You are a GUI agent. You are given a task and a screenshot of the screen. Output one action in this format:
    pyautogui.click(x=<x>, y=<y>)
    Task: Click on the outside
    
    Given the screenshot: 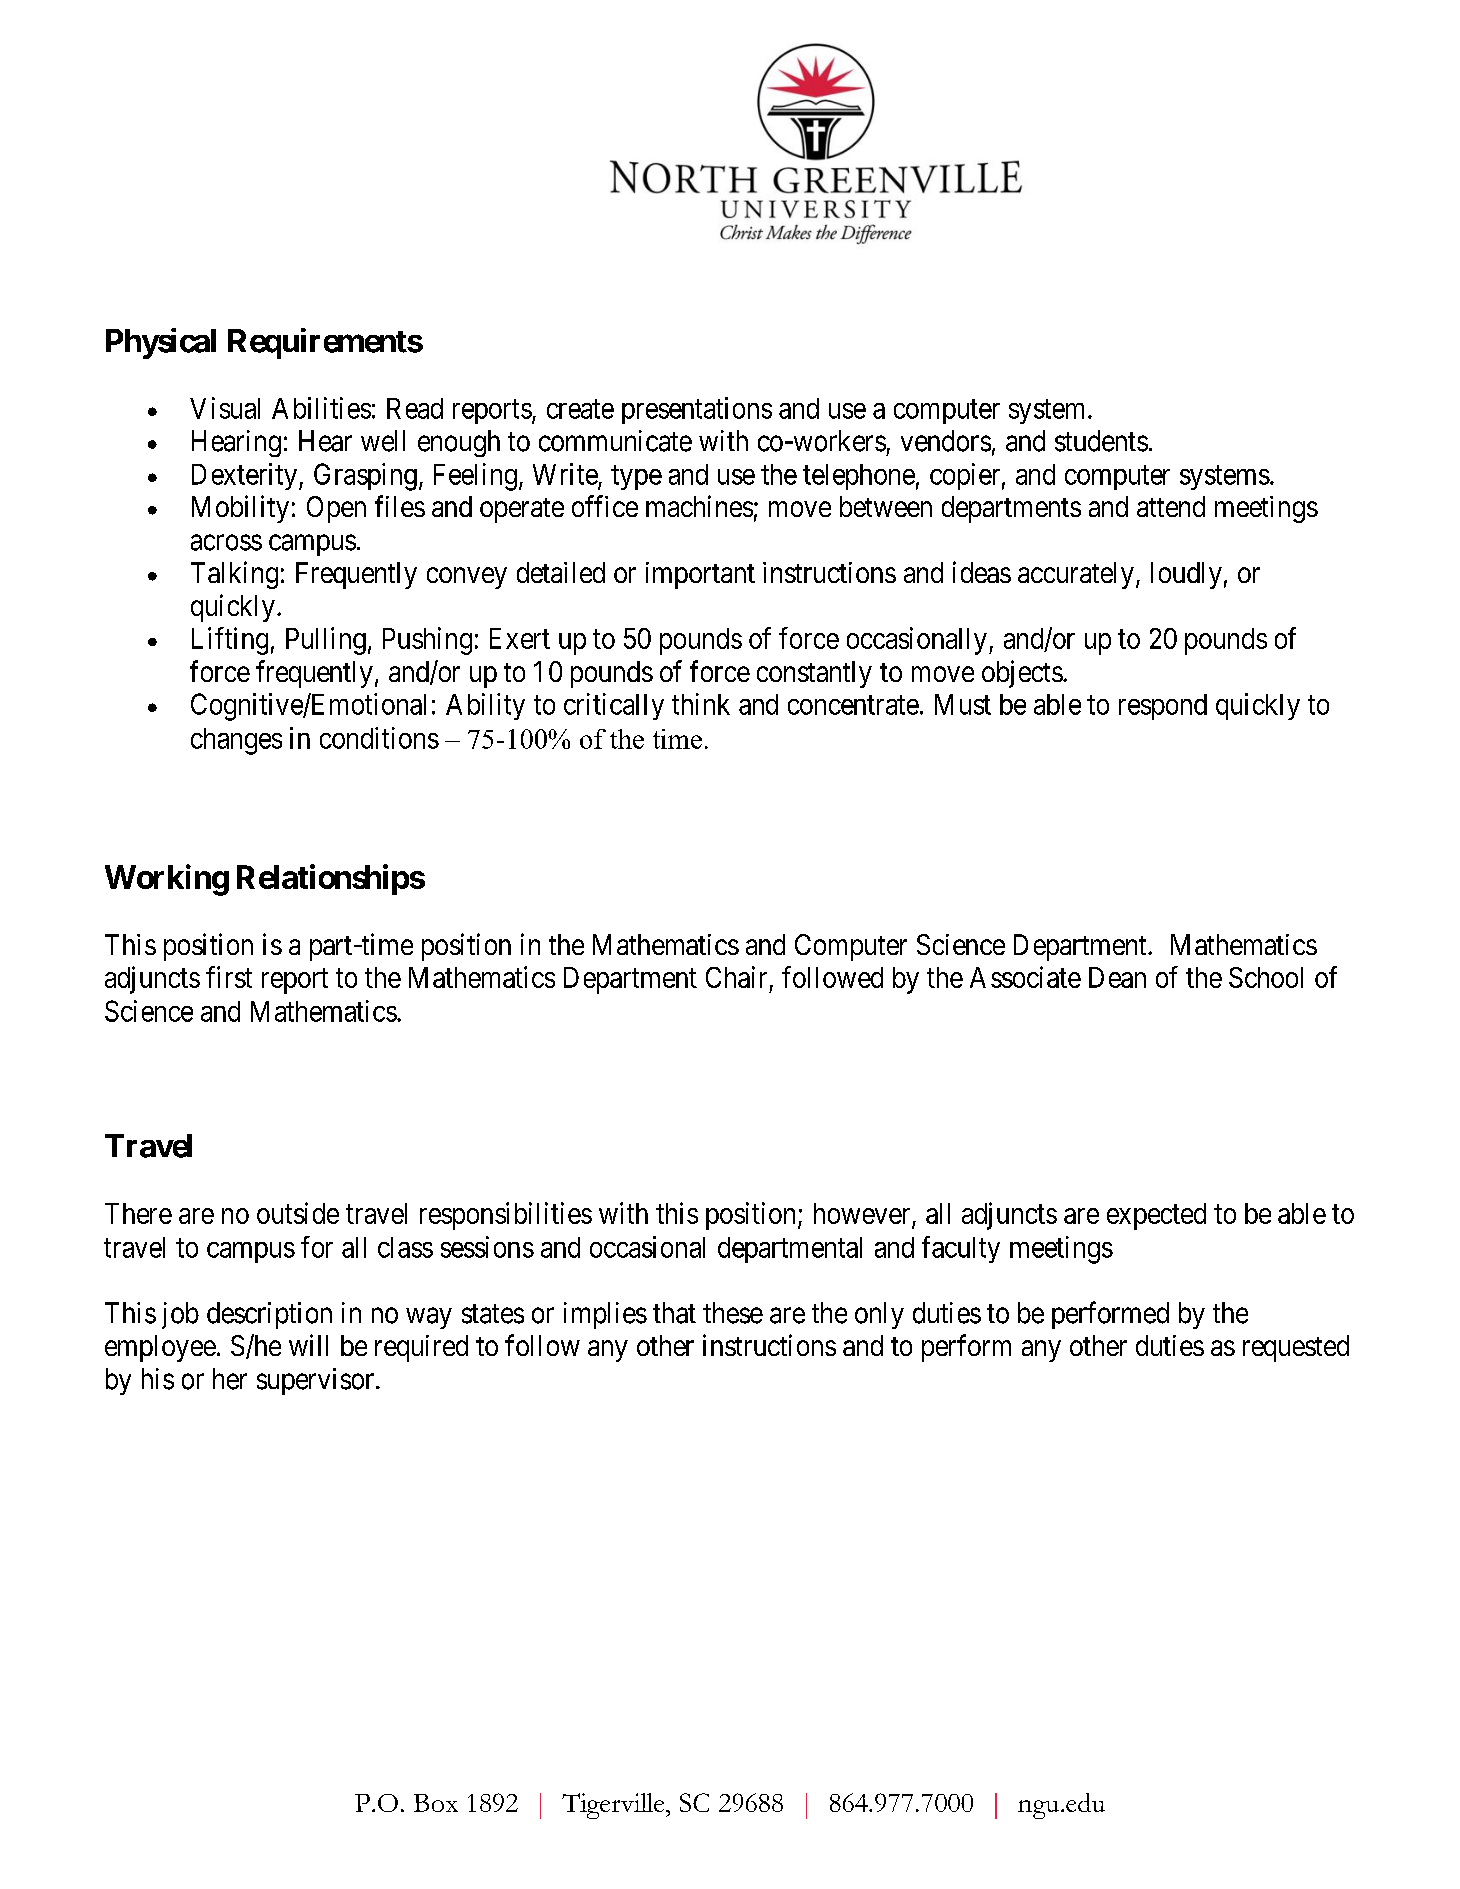 What is the action you would take?
    pyautogui.click(x=298, y=1213)
